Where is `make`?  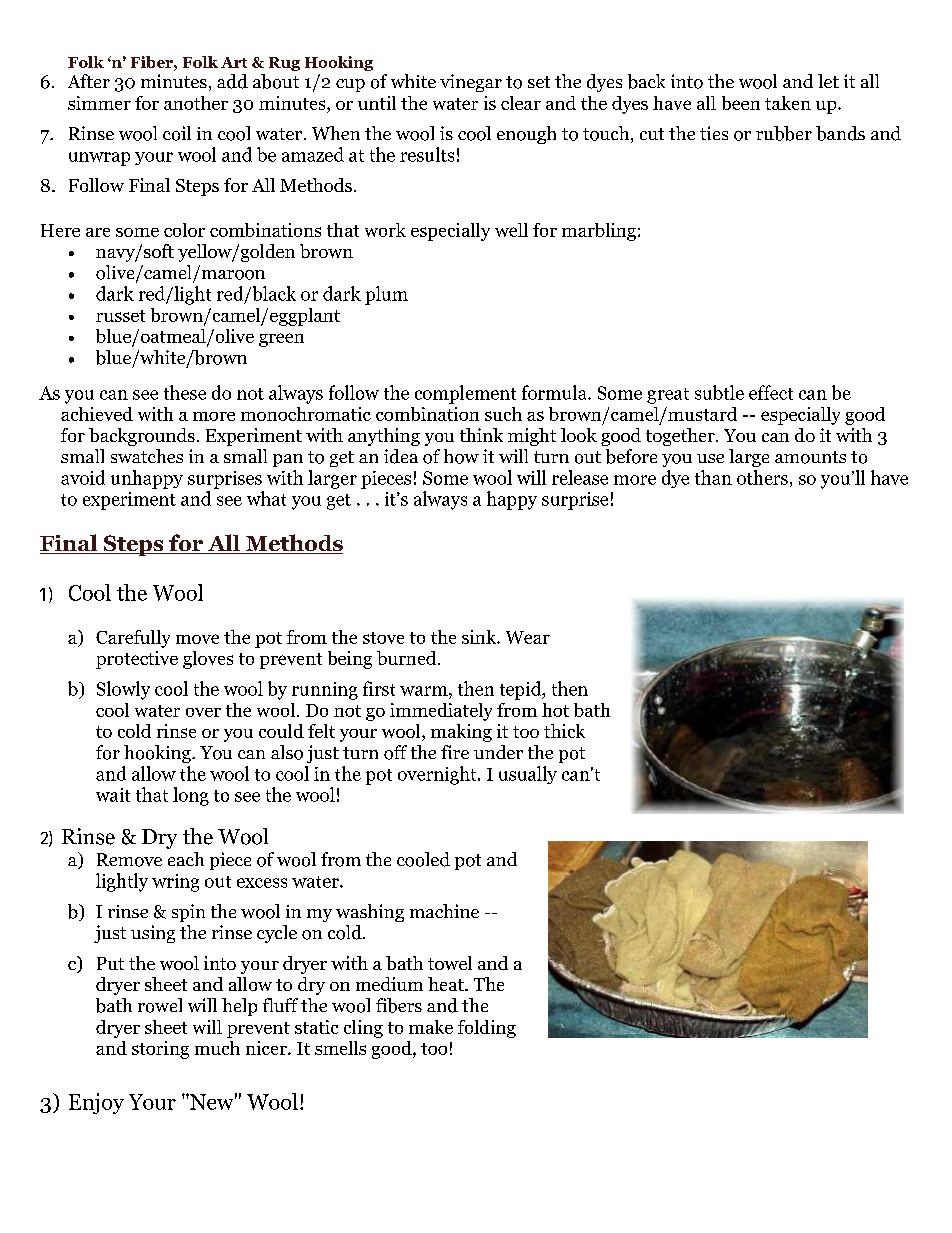
make is located at coordinates (431, 1027).
